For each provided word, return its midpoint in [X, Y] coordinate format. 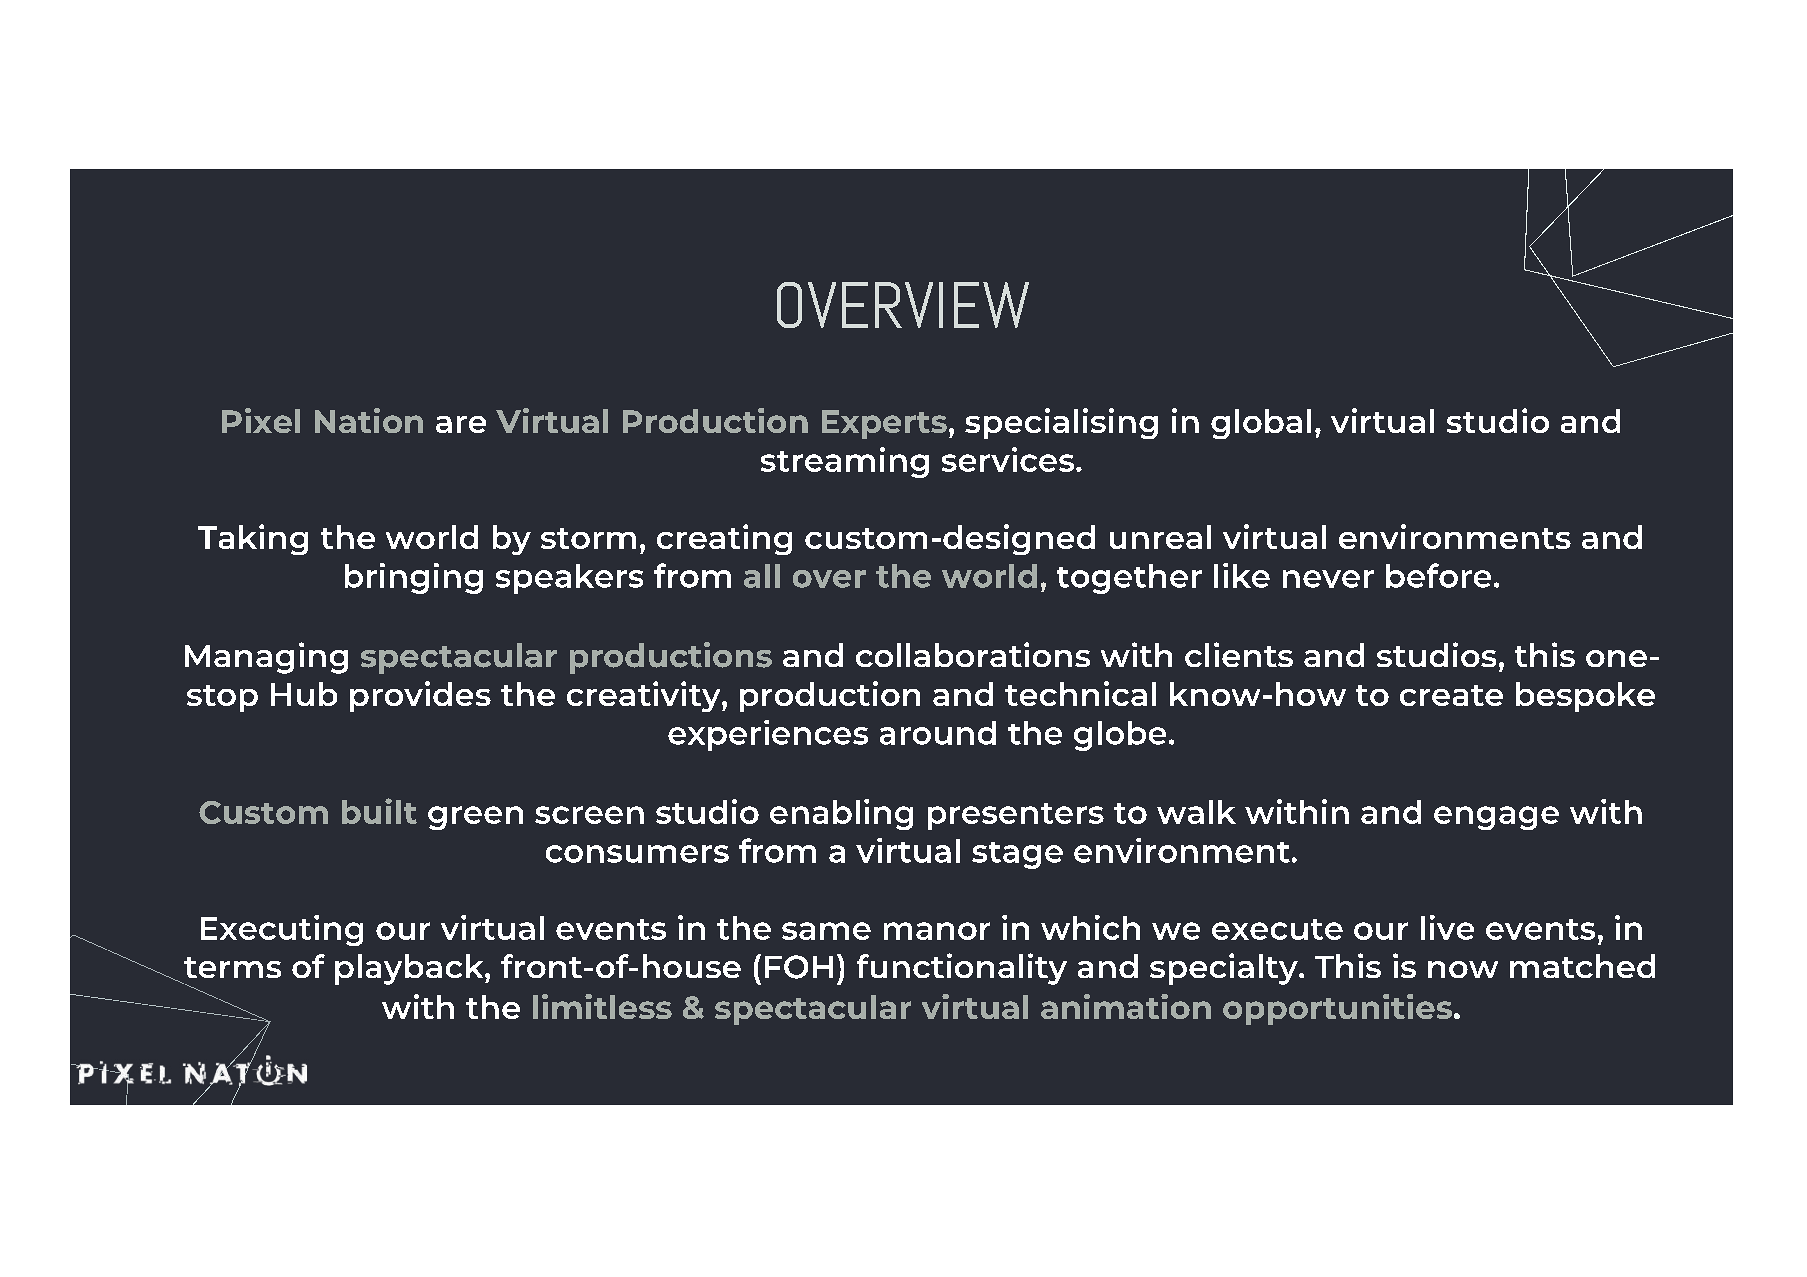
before [1438, 575]
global [1261, 424]
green [475, 818]
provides [420, 696]
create [1451, 695]
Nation [369, 420]
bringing [414, 578]
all [762, 576]
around [938, 733]
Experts [884, 424]
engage [1496, 818]
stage [1017, 855]
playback [410, 969]
